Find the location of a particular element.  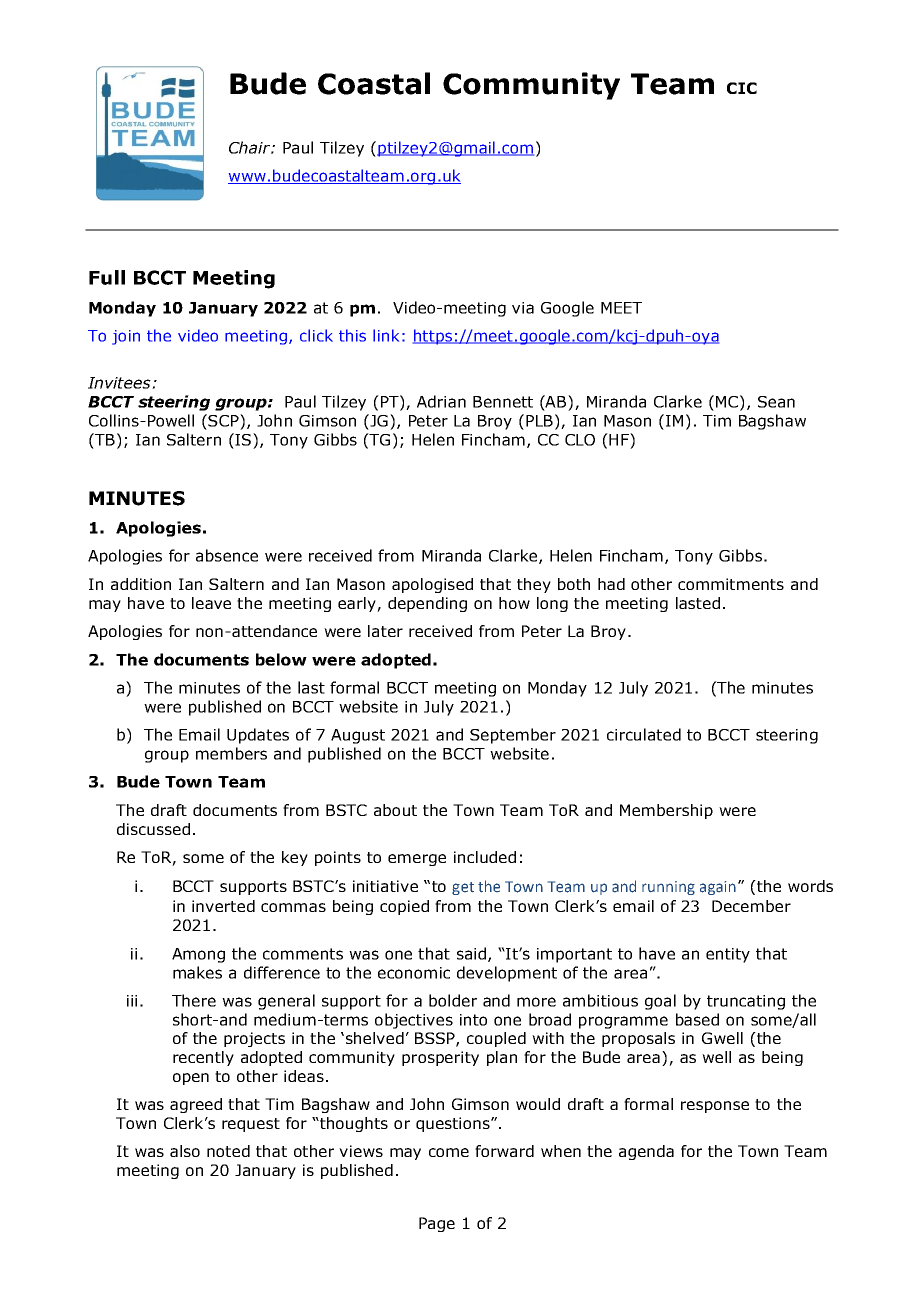

discussed is located at coordinates (153, 829).
